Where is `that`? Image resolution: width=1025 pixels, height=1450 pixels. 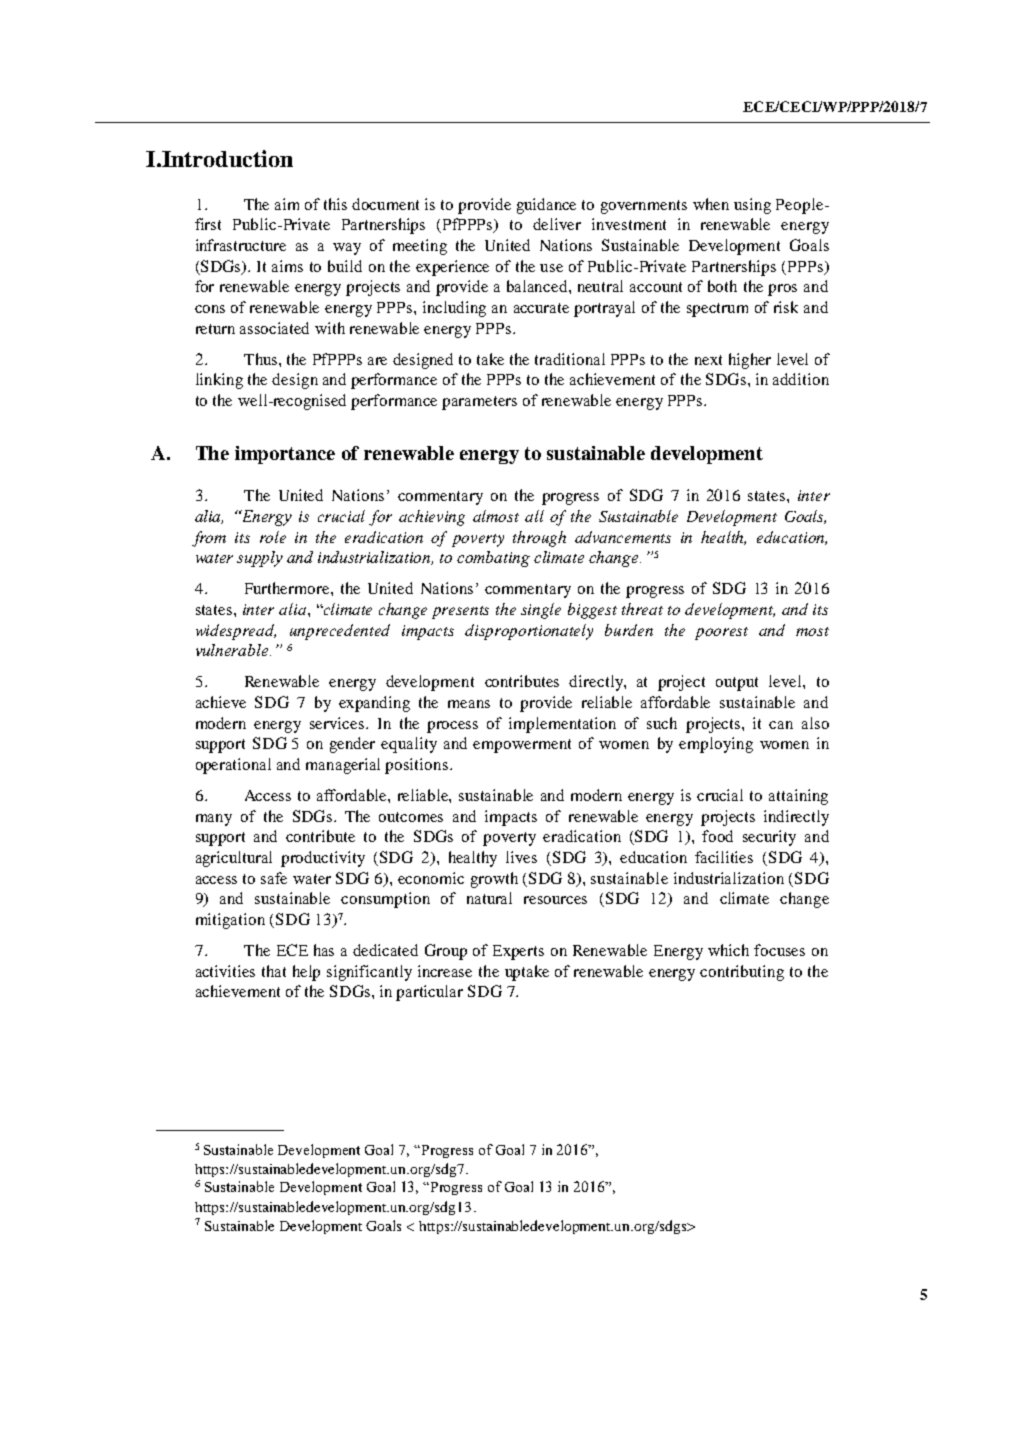
that is located at coordinates (274, 971).
